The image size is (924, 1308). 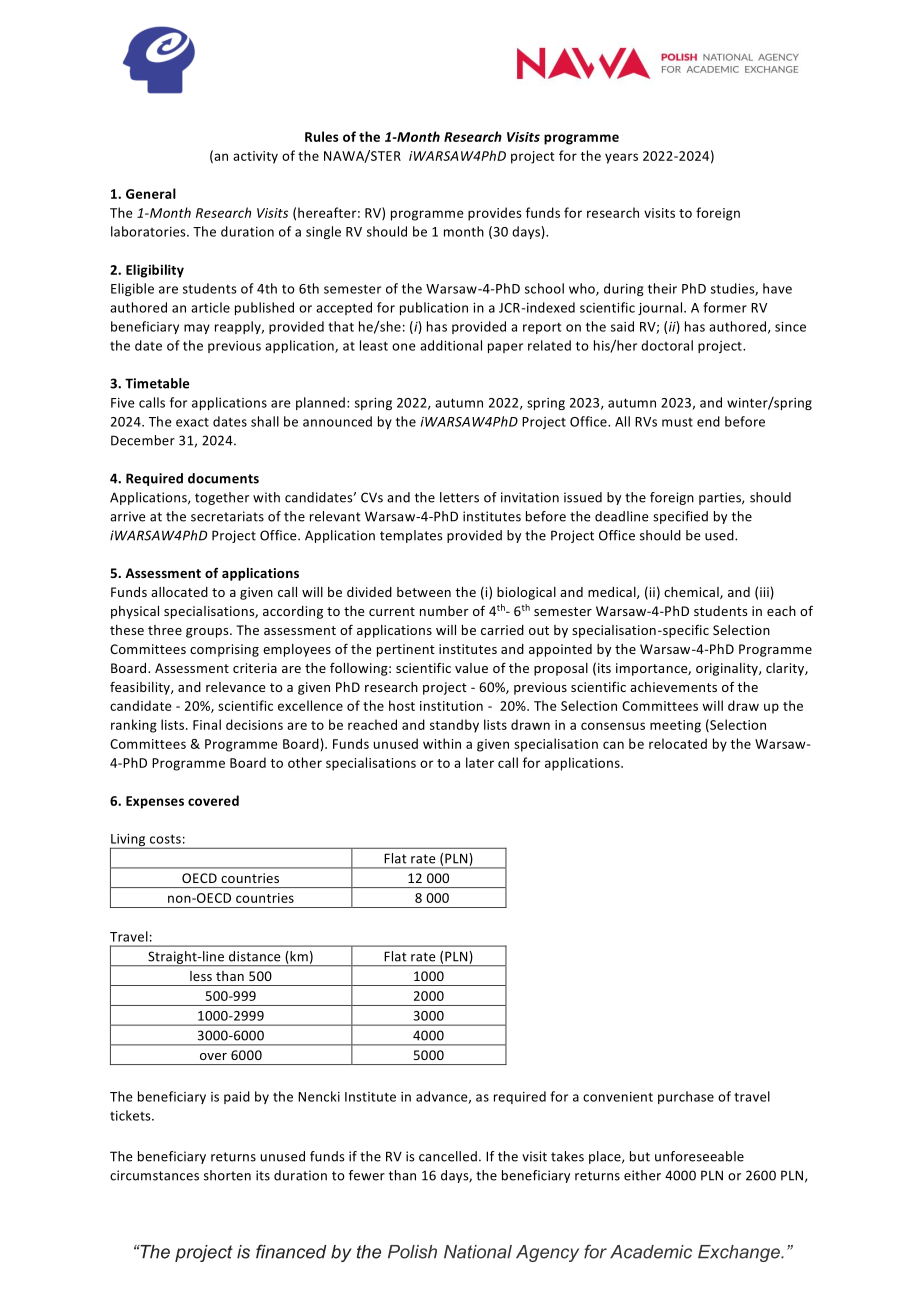 What do you see at coordinates (255, 157) in the screenshot?
I see `activity` at bounding box center [255, 157].
